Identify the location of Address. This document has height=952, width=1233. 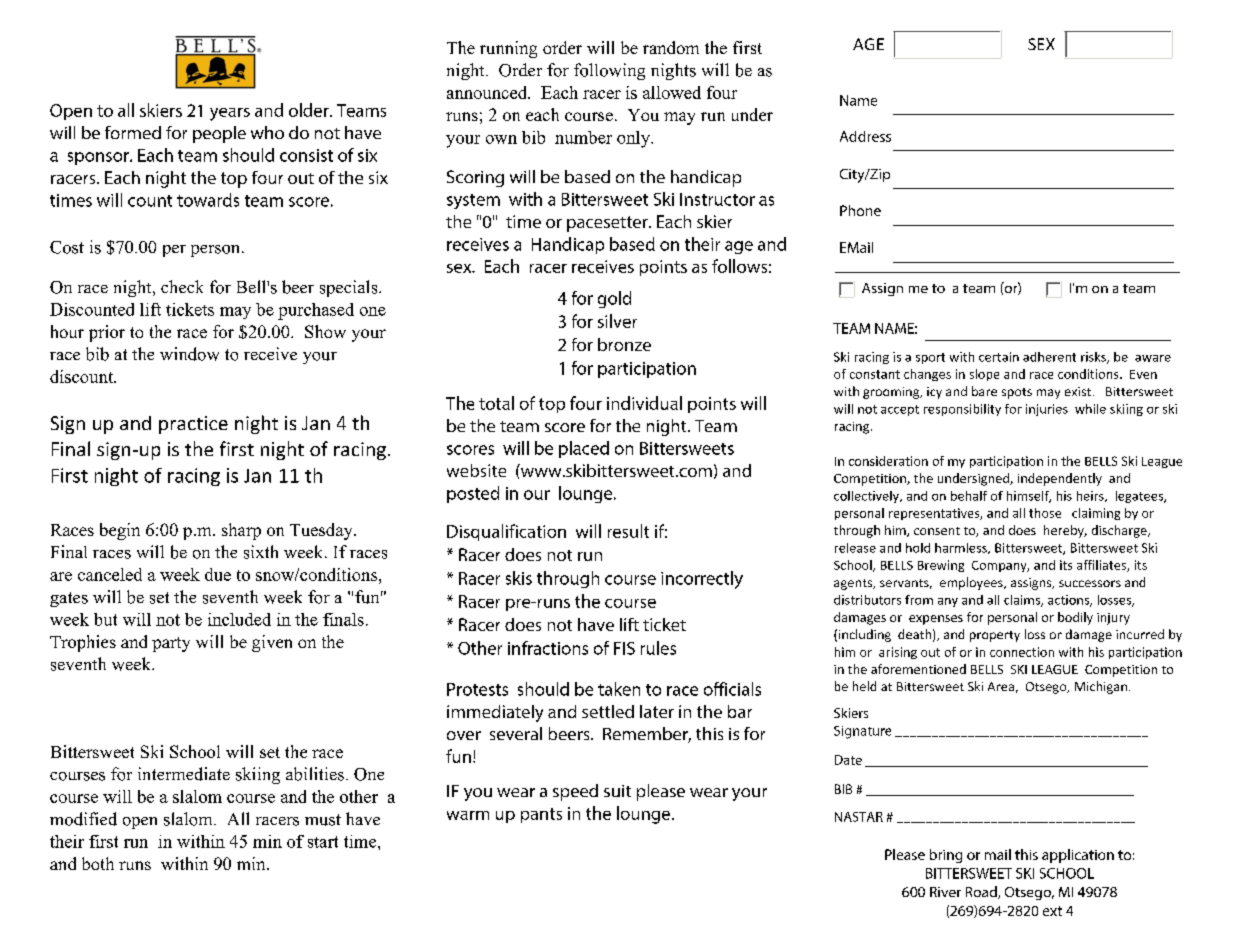
(865, 136).
